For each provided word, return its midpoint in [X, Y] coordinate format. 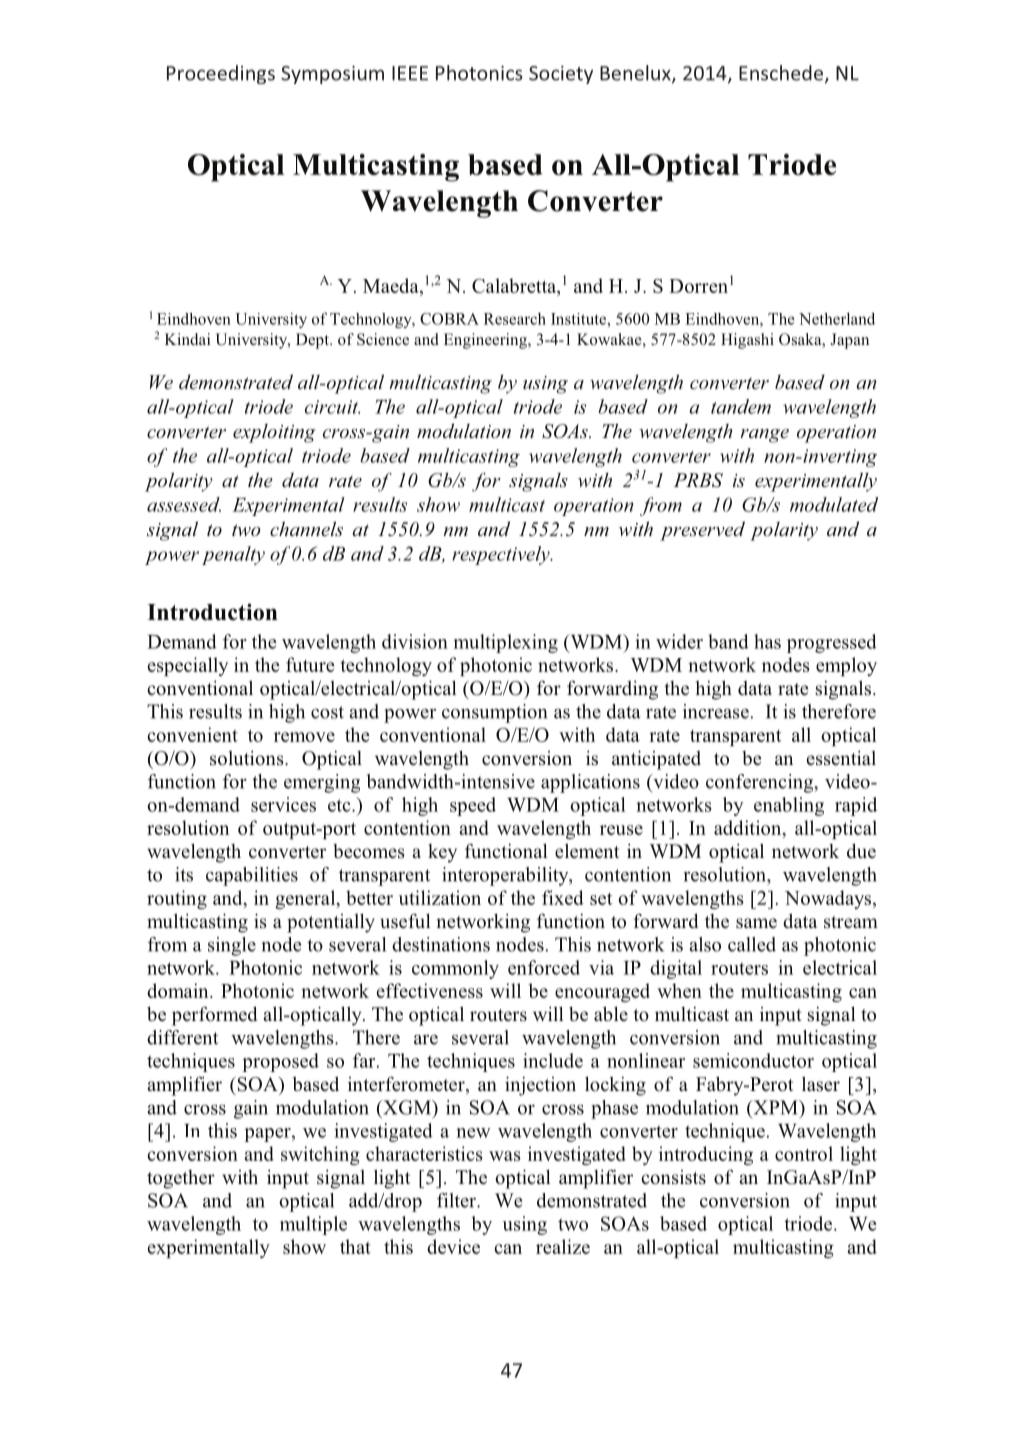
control [804, 1153]
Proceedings [221, 74]
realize [563, 1246]
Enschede [782, 74]
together [181, 1179]
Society [561, 75]
